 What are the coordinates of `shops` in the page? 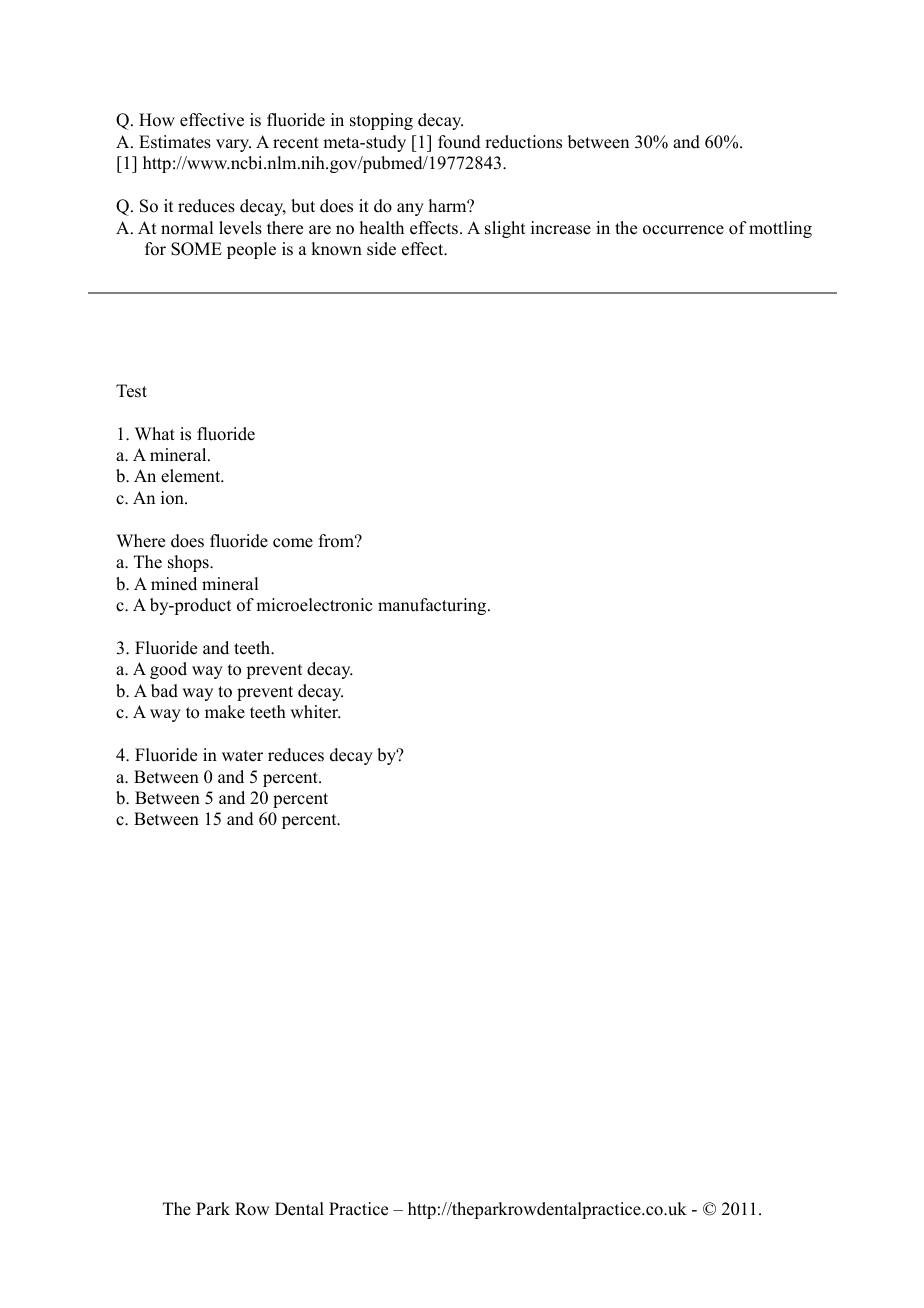 It's located at (189, 563).
